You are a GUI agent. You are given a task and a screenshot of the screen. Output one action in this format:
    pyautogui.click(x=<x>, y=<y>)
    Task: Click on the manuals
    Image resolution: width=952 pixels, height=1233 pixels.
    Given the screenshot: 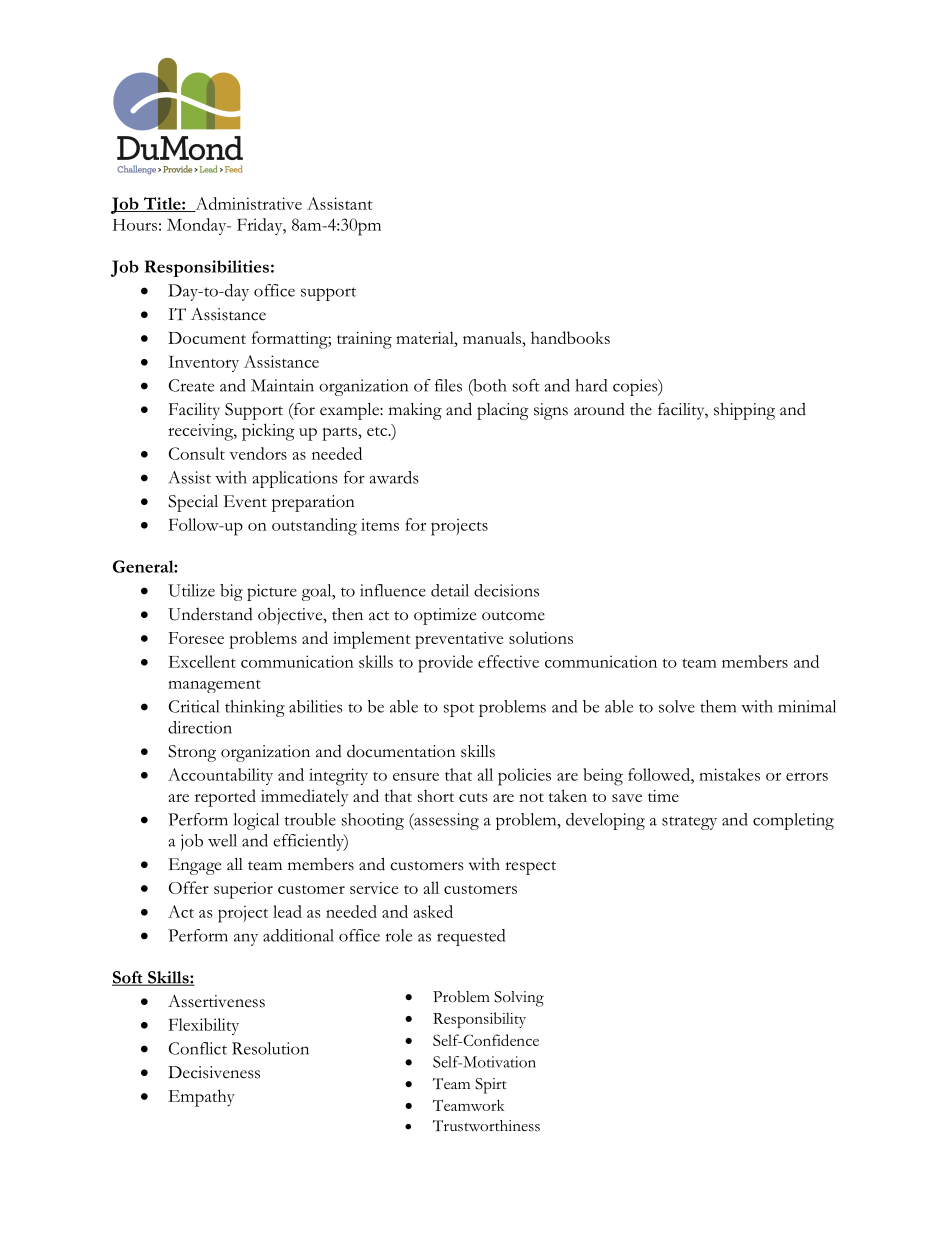 What is the action you would take?
    pyautogui.click(x=493, y=337)
